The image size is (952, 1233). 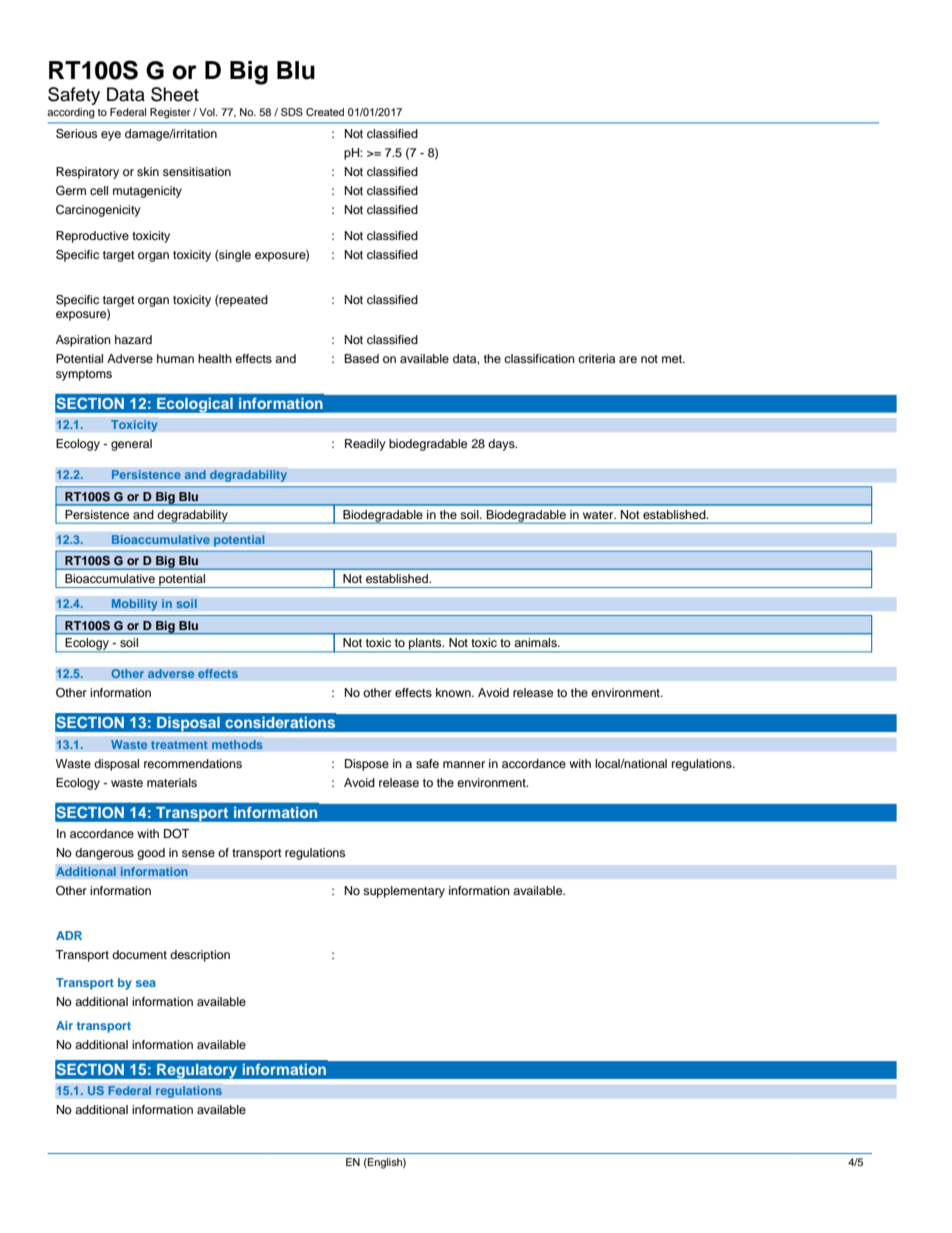 I want to click on treatment, so click(x=179, y=745).
